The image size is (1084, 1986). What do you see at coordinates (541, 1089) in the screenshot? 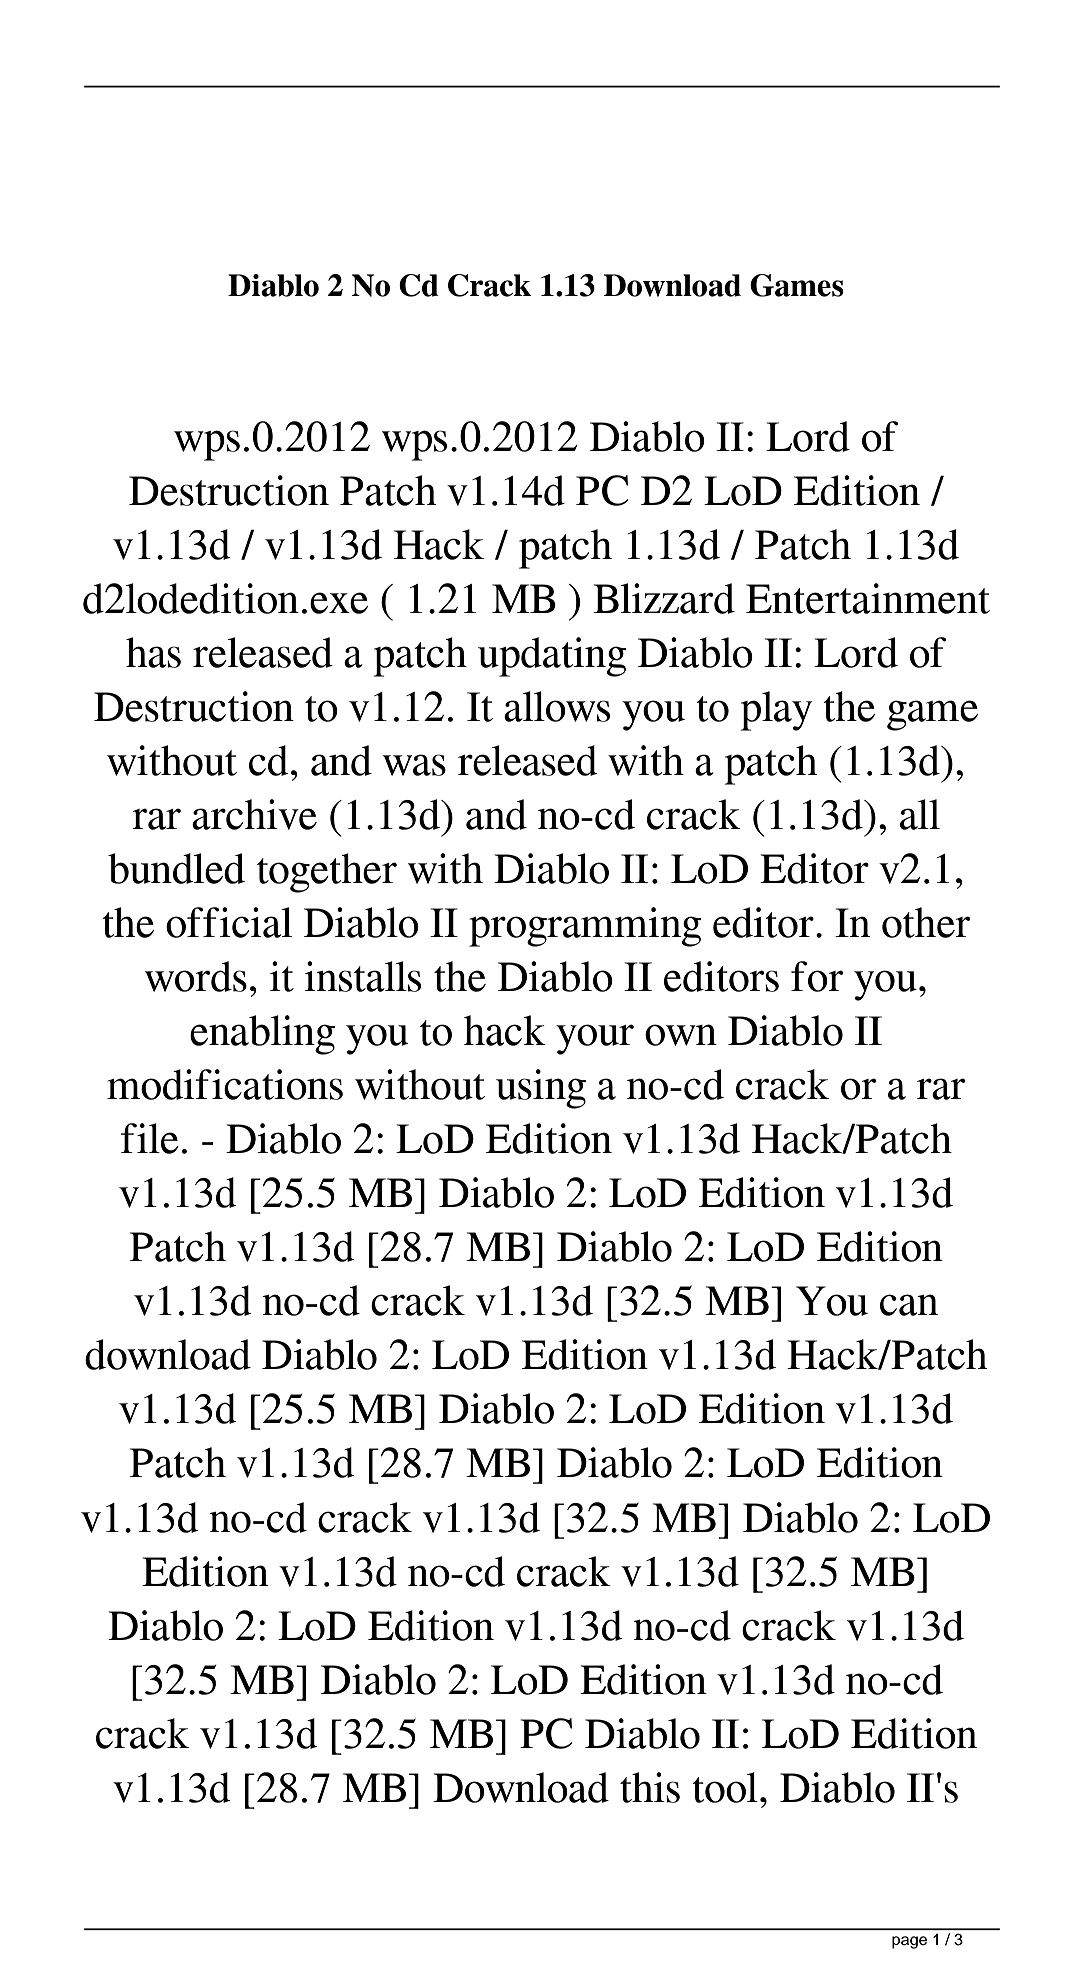
I see `using` at bounding box center [541, 1089].
